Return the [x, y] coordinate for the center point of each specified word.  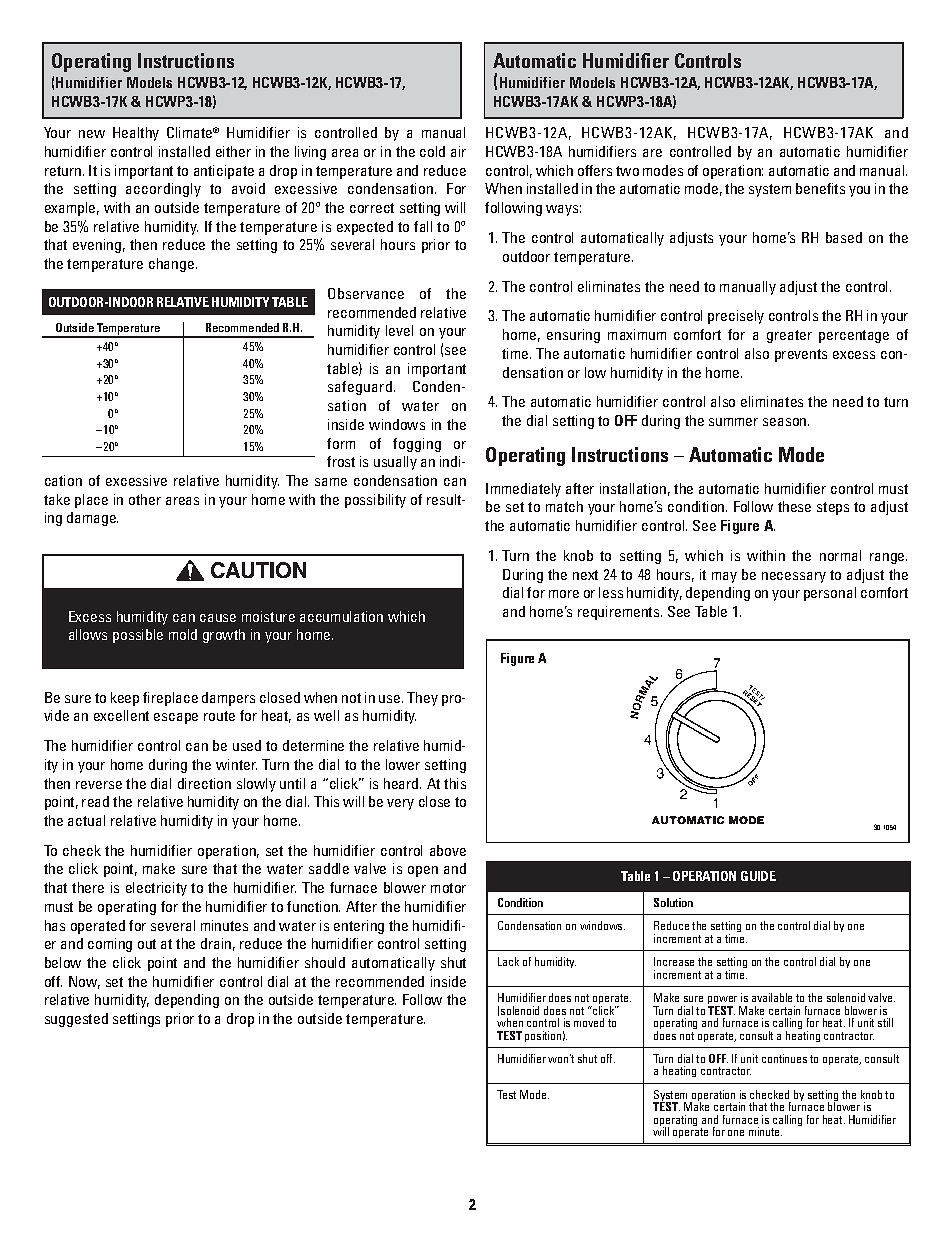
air [458, 151]
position [543, 1036]
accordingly [163, 190]
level [399, 330]
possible [138, 636]
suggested [76, 1020]
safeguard [360, 388]
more [564, 594]
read [95, 801]
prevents [801, 355]
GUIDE [758, 876]
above [448, 850]
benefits [820, 188]
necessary [794, 577]
